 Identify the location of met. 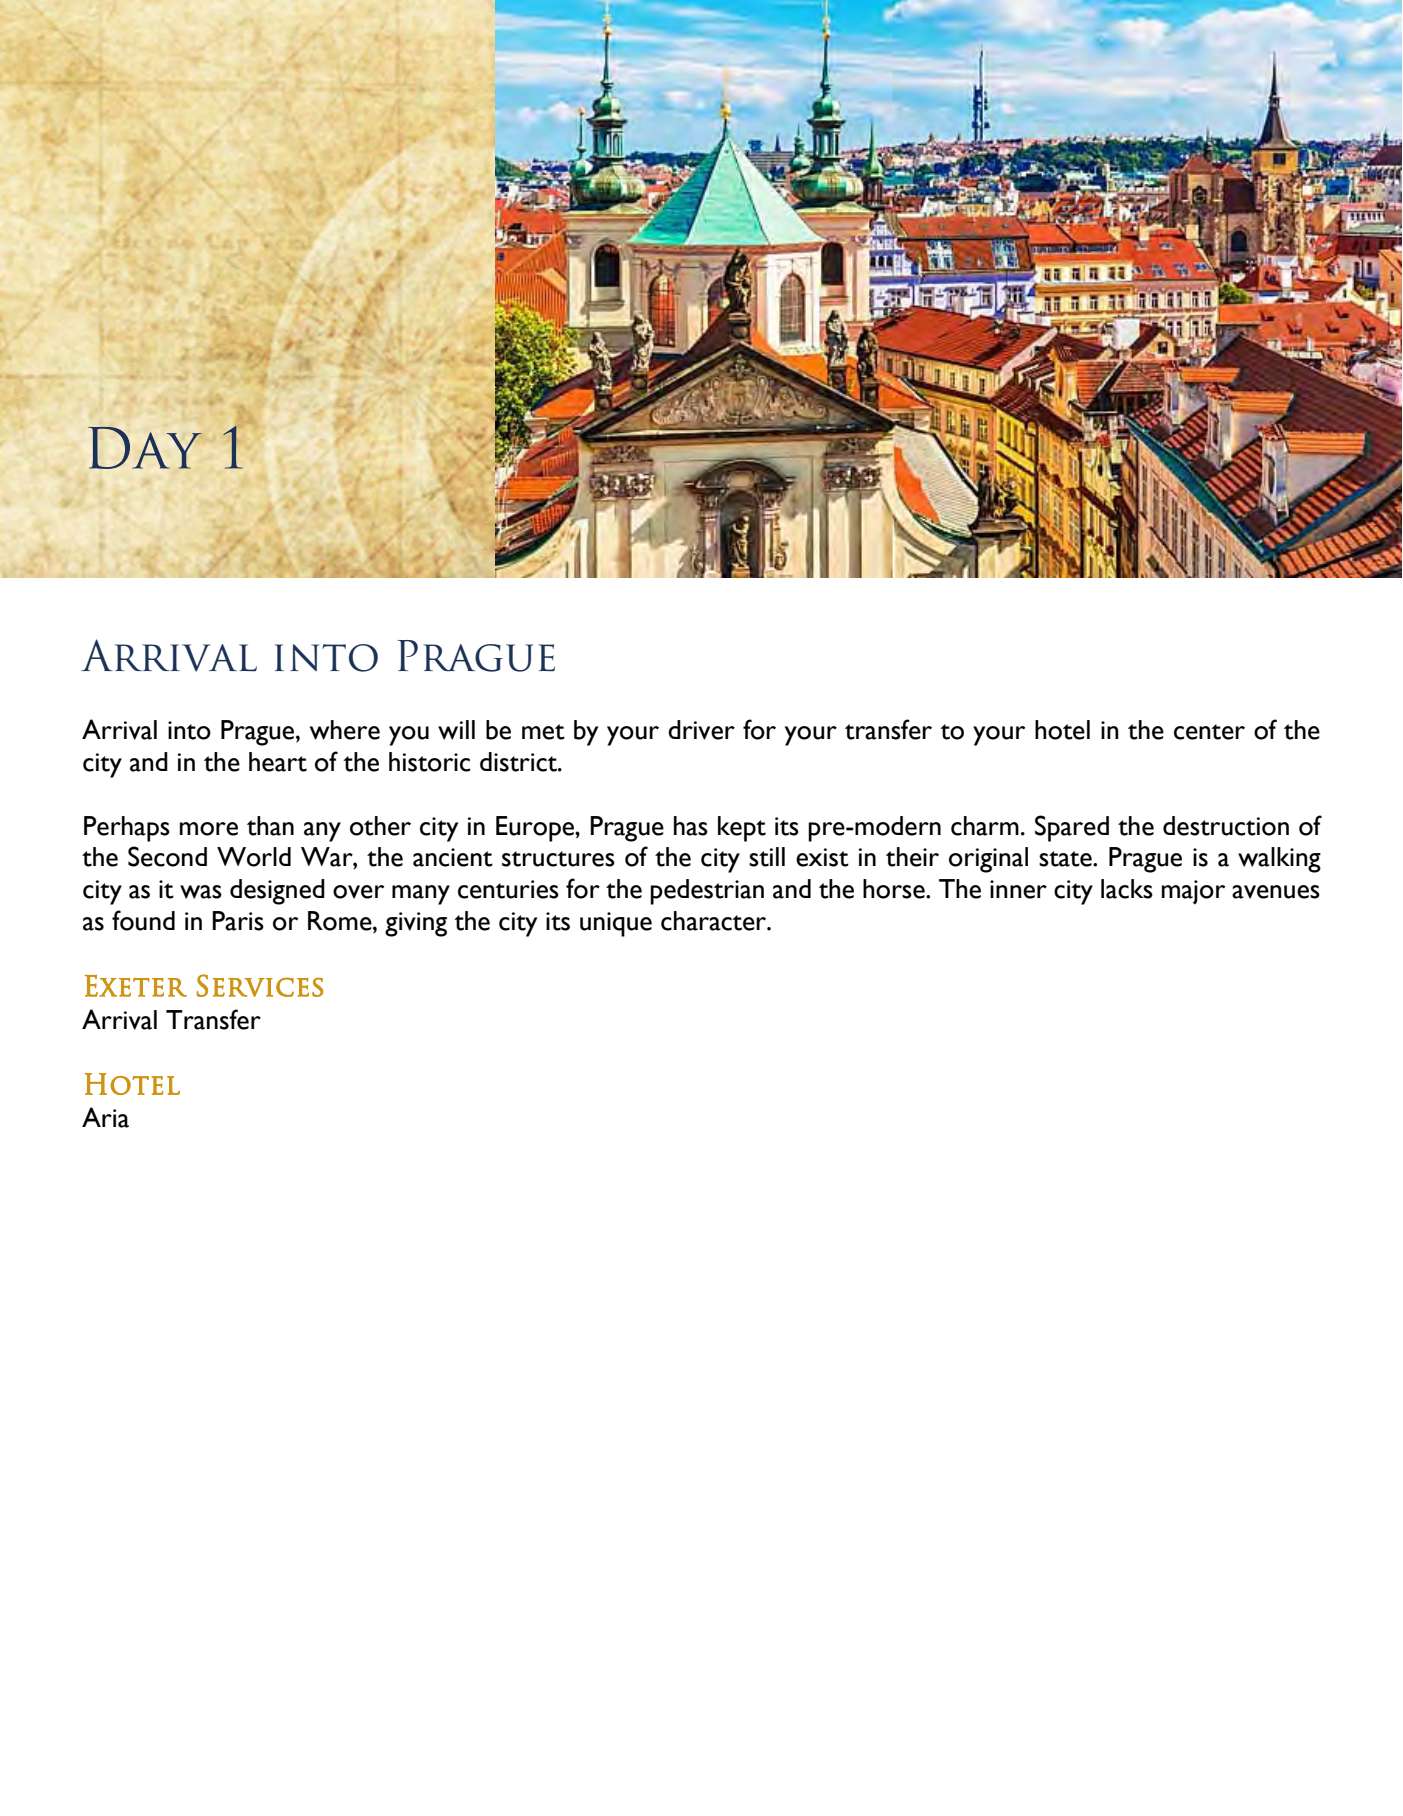
(543, 732).
